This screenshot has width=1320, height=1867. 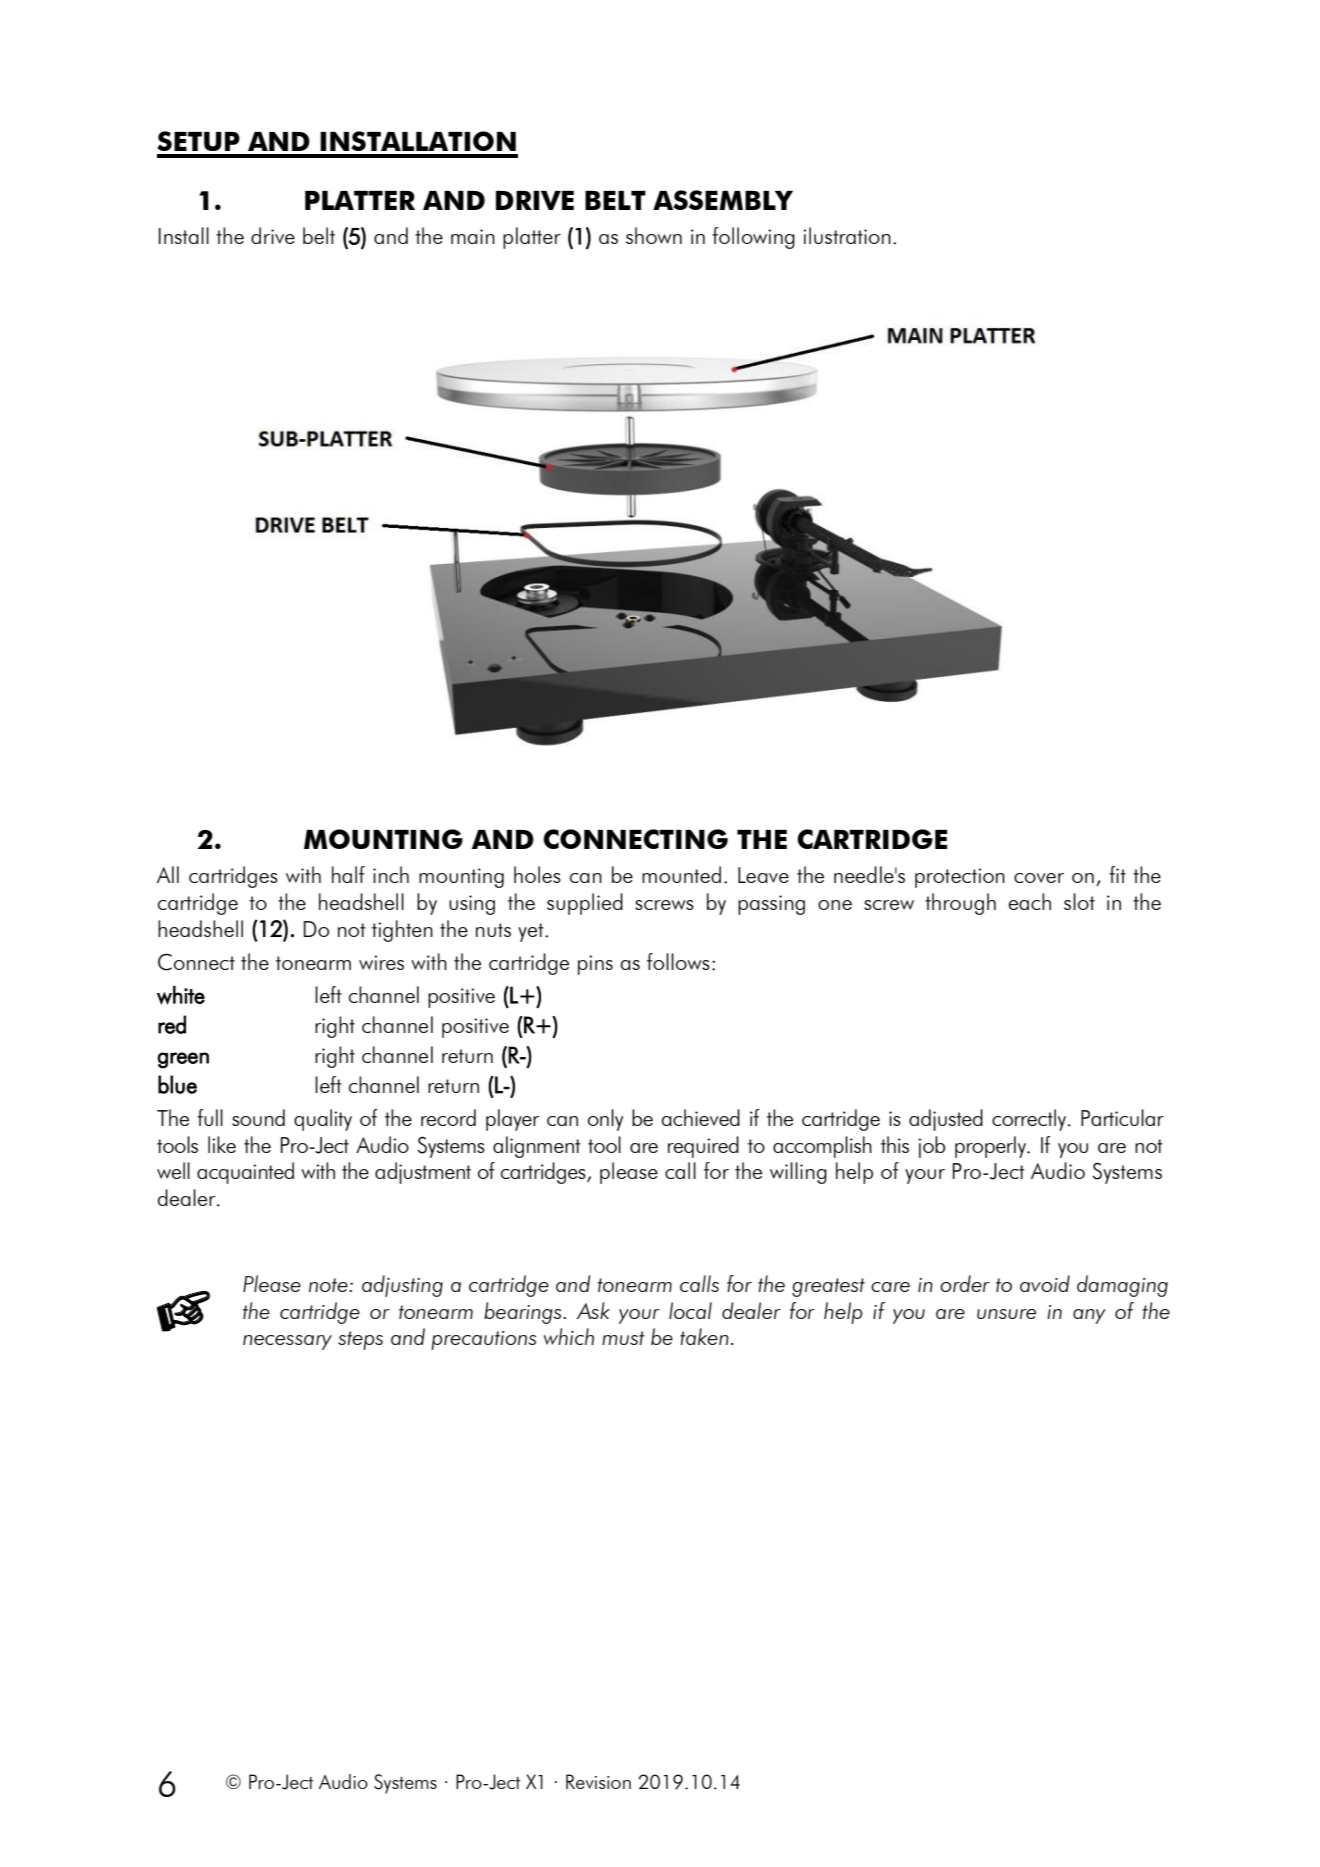 I want to click on shown, so click(x=654, y=235).
